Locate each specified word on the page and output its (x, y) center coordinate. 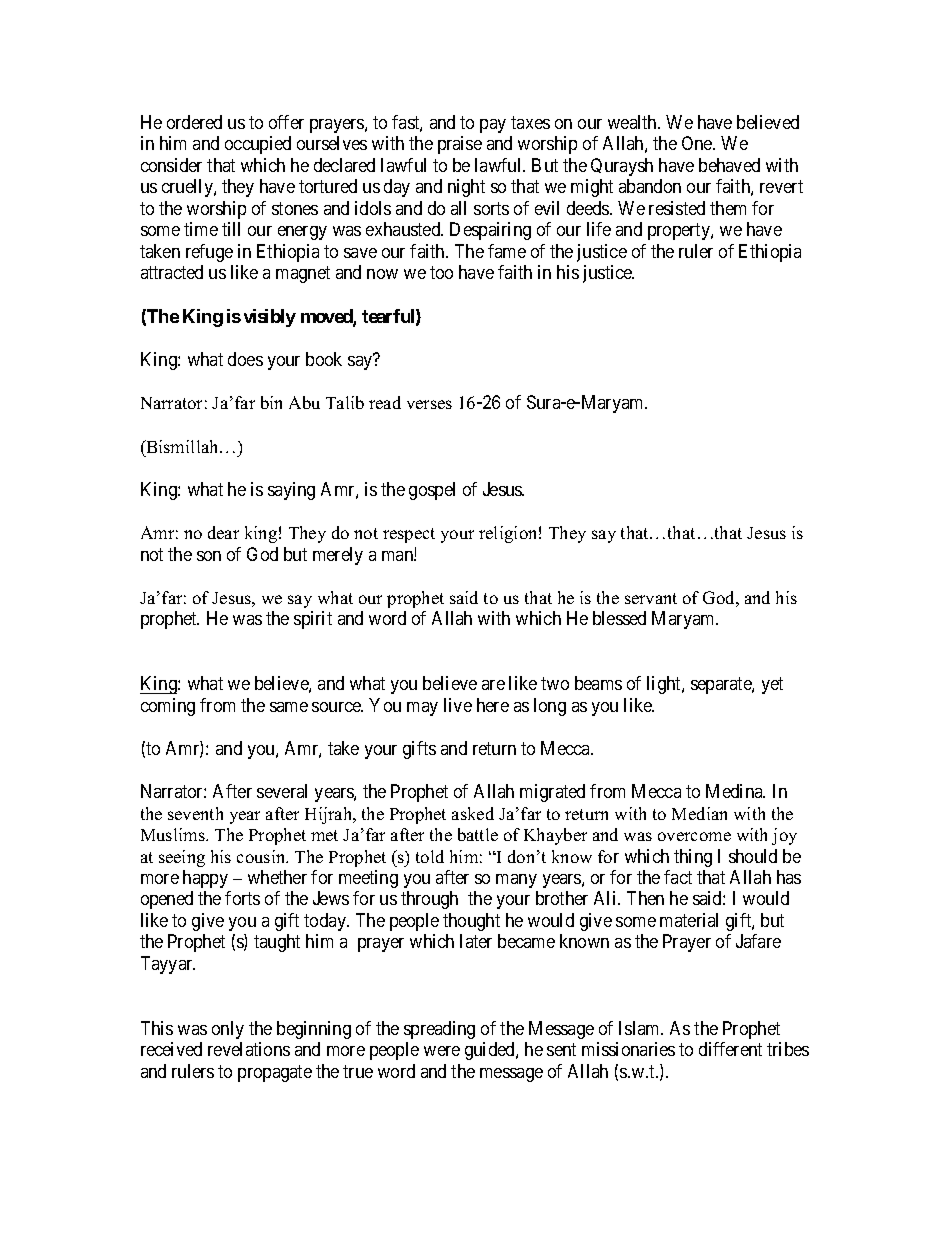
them (728, 208)
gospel (432, 491)
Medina (735, 791)
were (442, 1051)
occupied (258, 145)
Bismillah (182, 446)
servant (651, 598)
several (282, 791)
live (458, 705)
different (730, 1049)
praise (460, 145)
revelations (249, 1049)
